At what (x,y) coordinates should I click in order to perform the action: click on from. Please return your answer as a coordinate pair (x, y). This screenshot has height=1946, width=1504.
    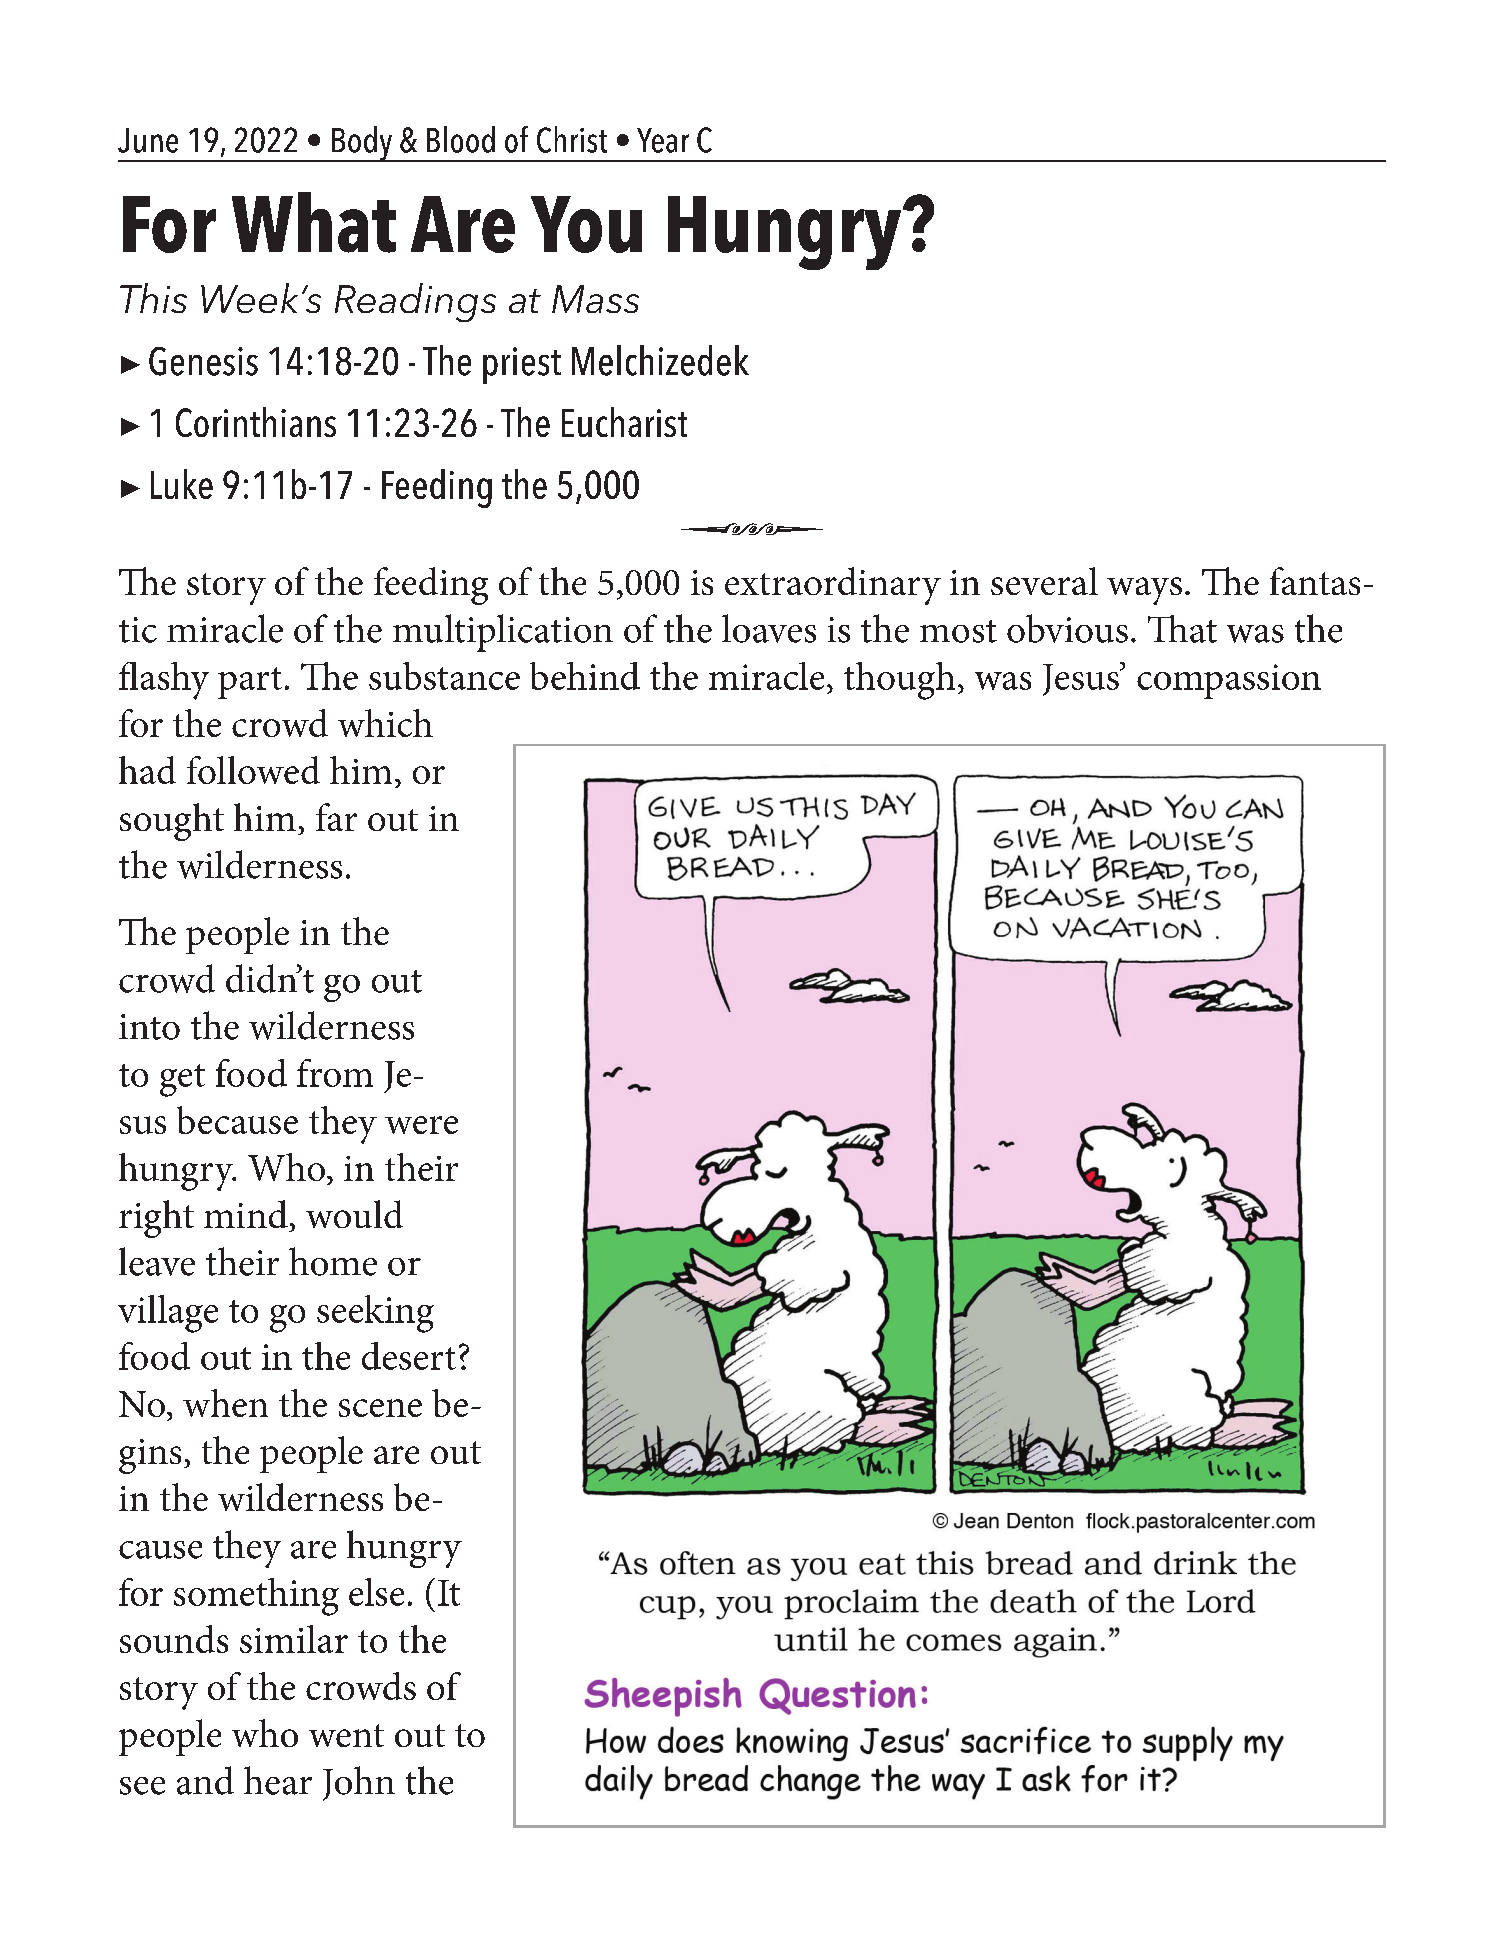
    Looking at the image, I should click on (335, 1073).
